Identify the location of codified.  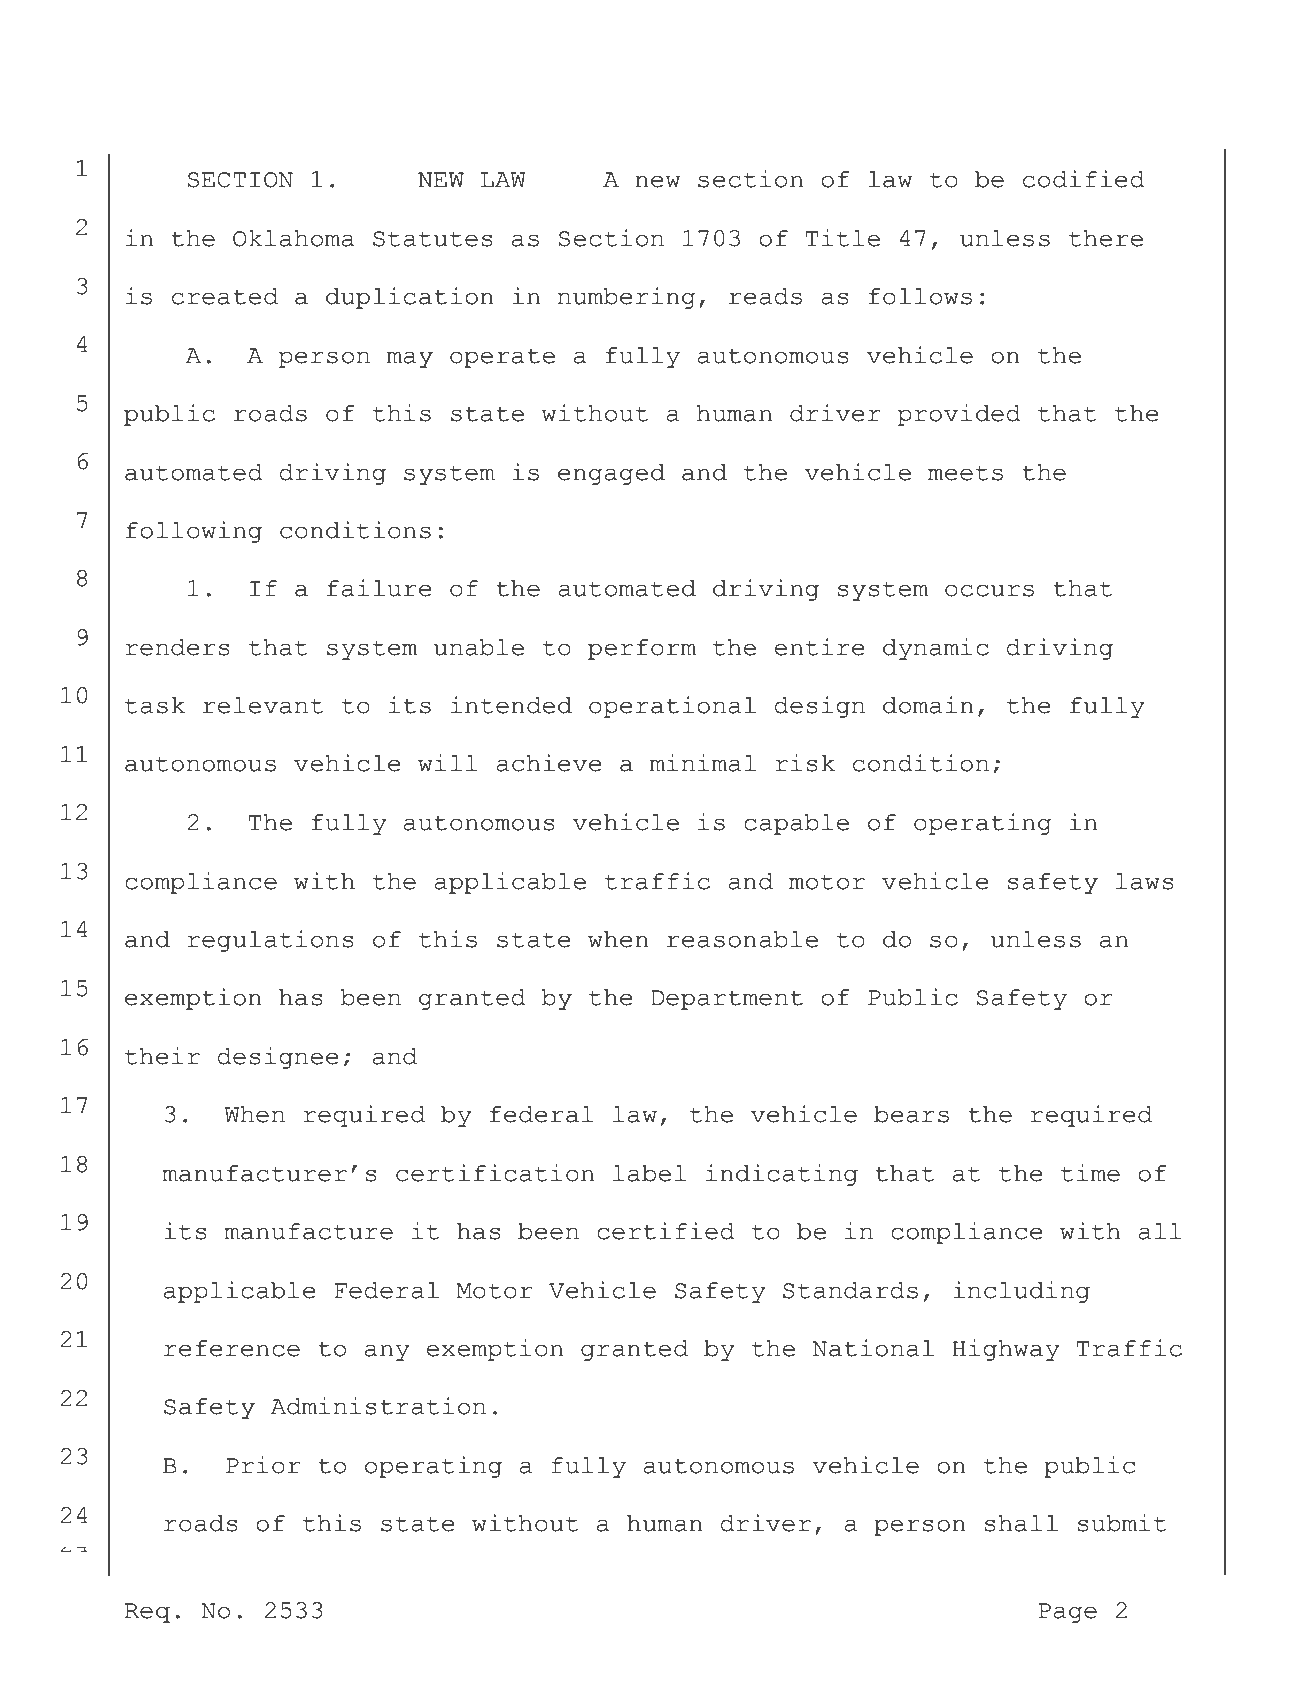
(1084, 179).
